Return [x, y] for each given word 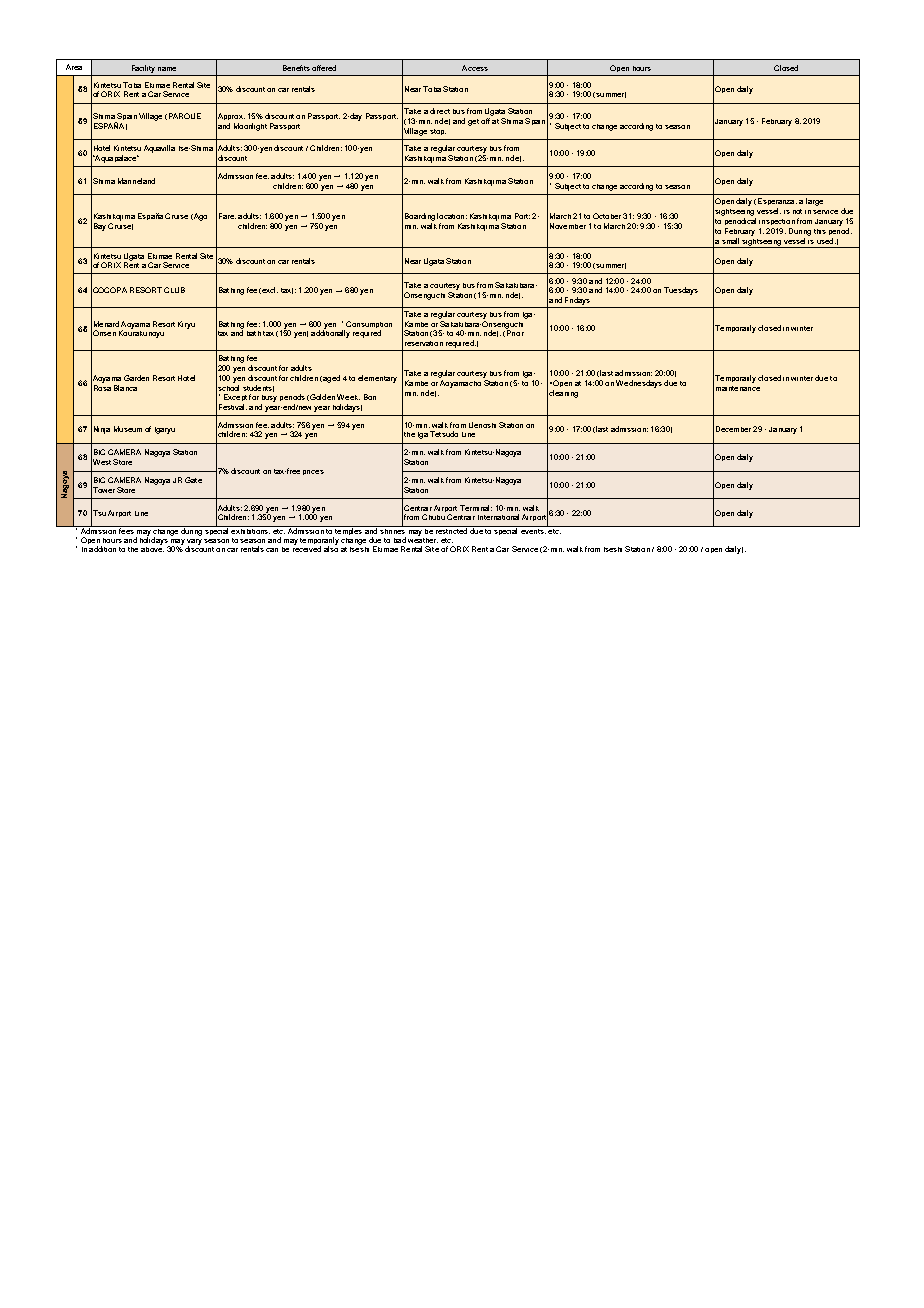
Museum [128, 429]
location [450, 216]
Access [475, 68]
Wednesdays [639, 384]
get [473, 122]
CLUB [174, 290]
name [167, 69]
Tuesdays [681, 291]
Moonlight [250, 127]
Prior [515, 332]
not [797, 211]
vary [194, 543]
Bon [370, 397]
